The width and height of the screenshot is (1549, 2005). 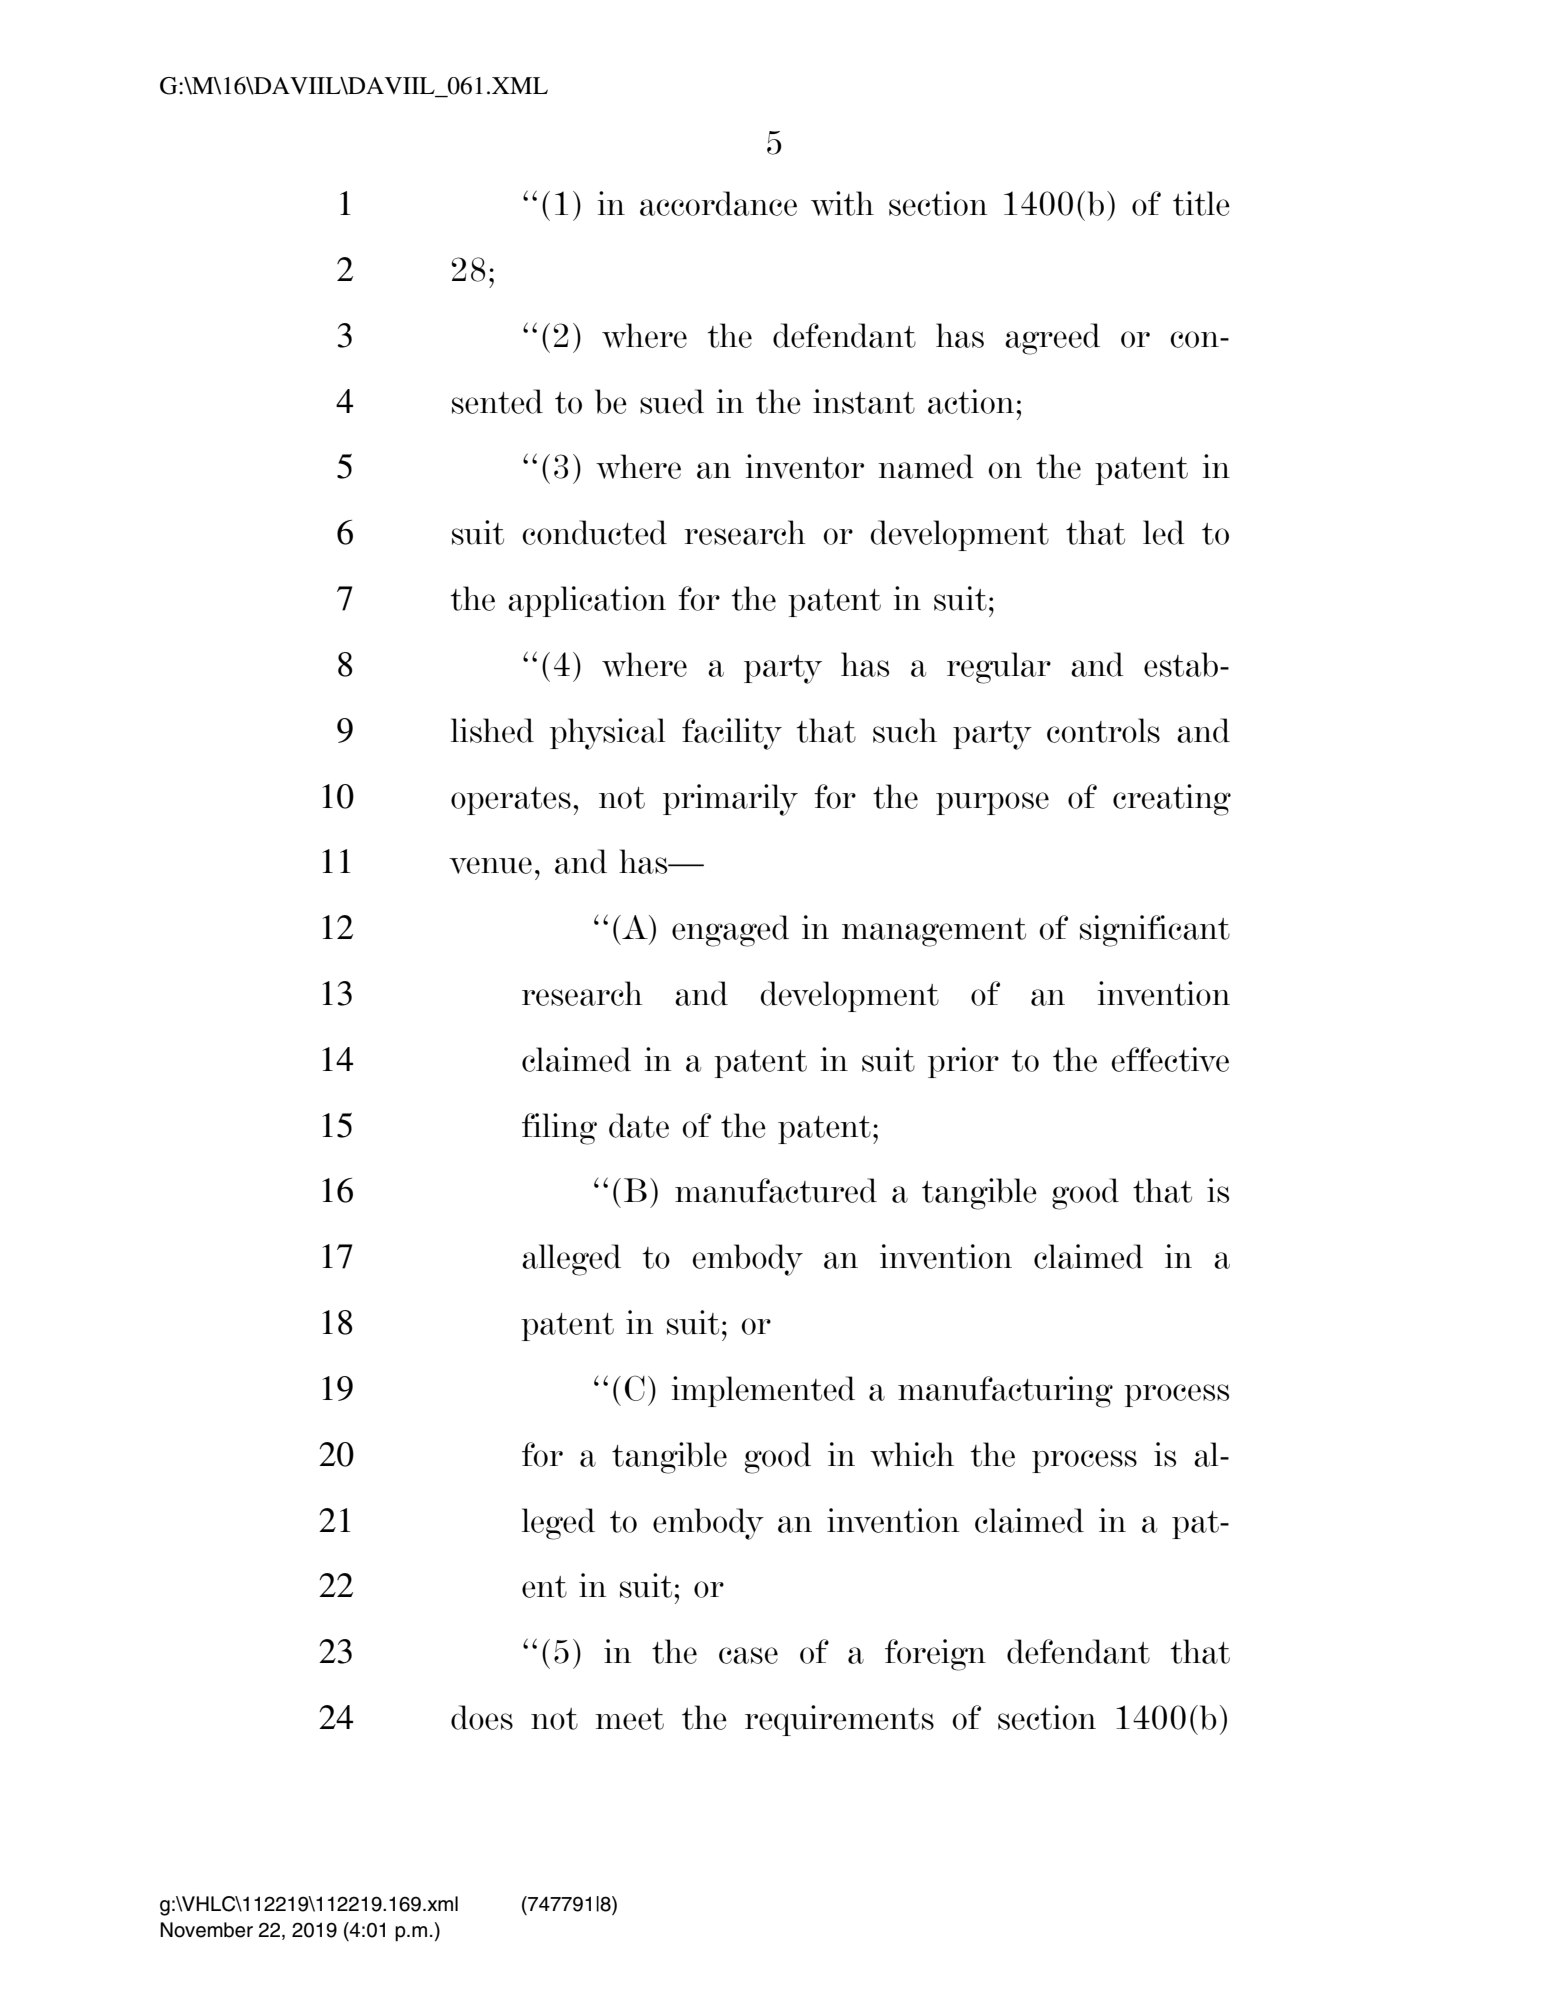 What do you see at coordinates (1052, 339) in the screenshot?
I see `agreed` at bounding box center [1052, 339].
